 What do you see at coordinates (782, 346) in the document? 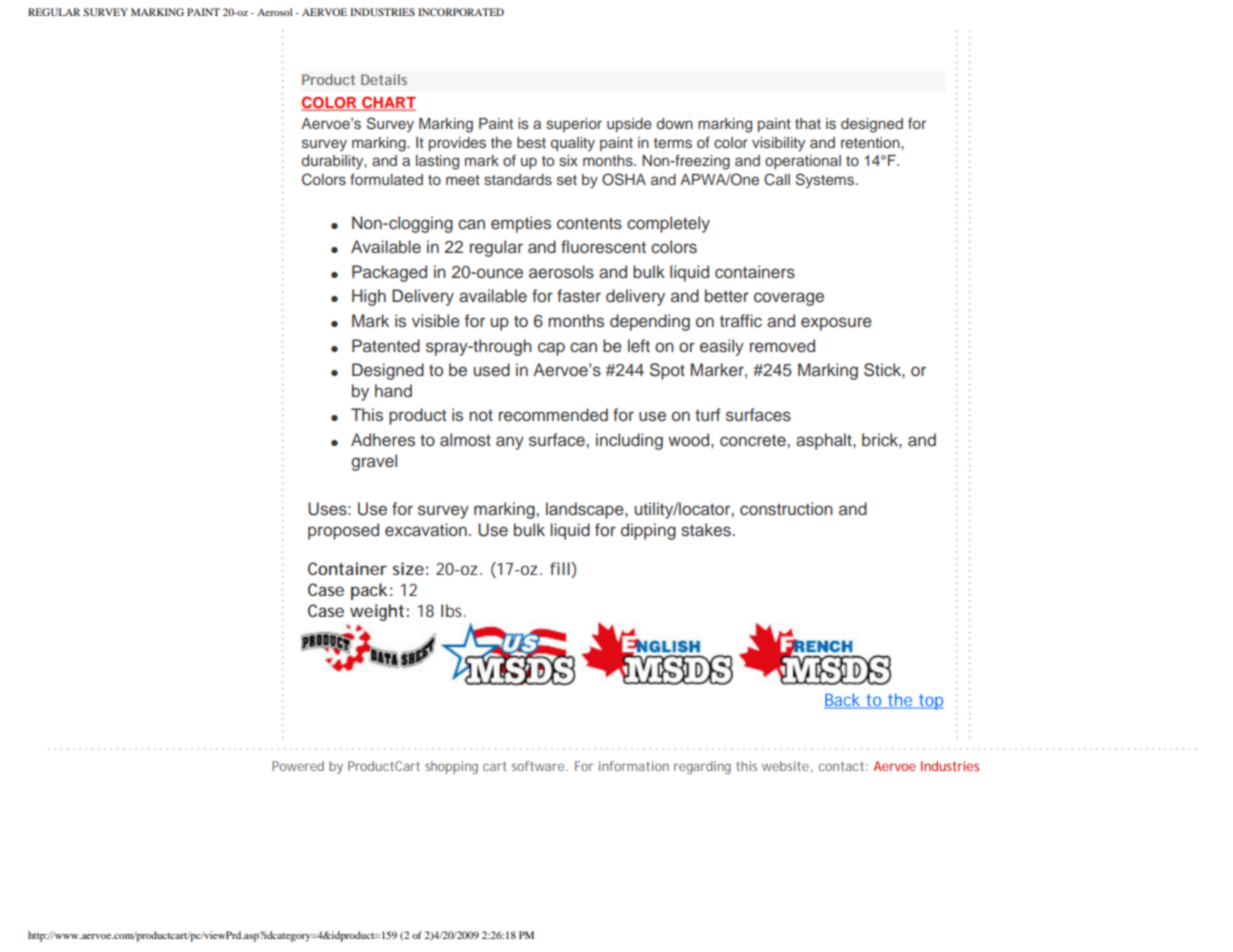
I see `removed` at bounding box center [782, 346].
